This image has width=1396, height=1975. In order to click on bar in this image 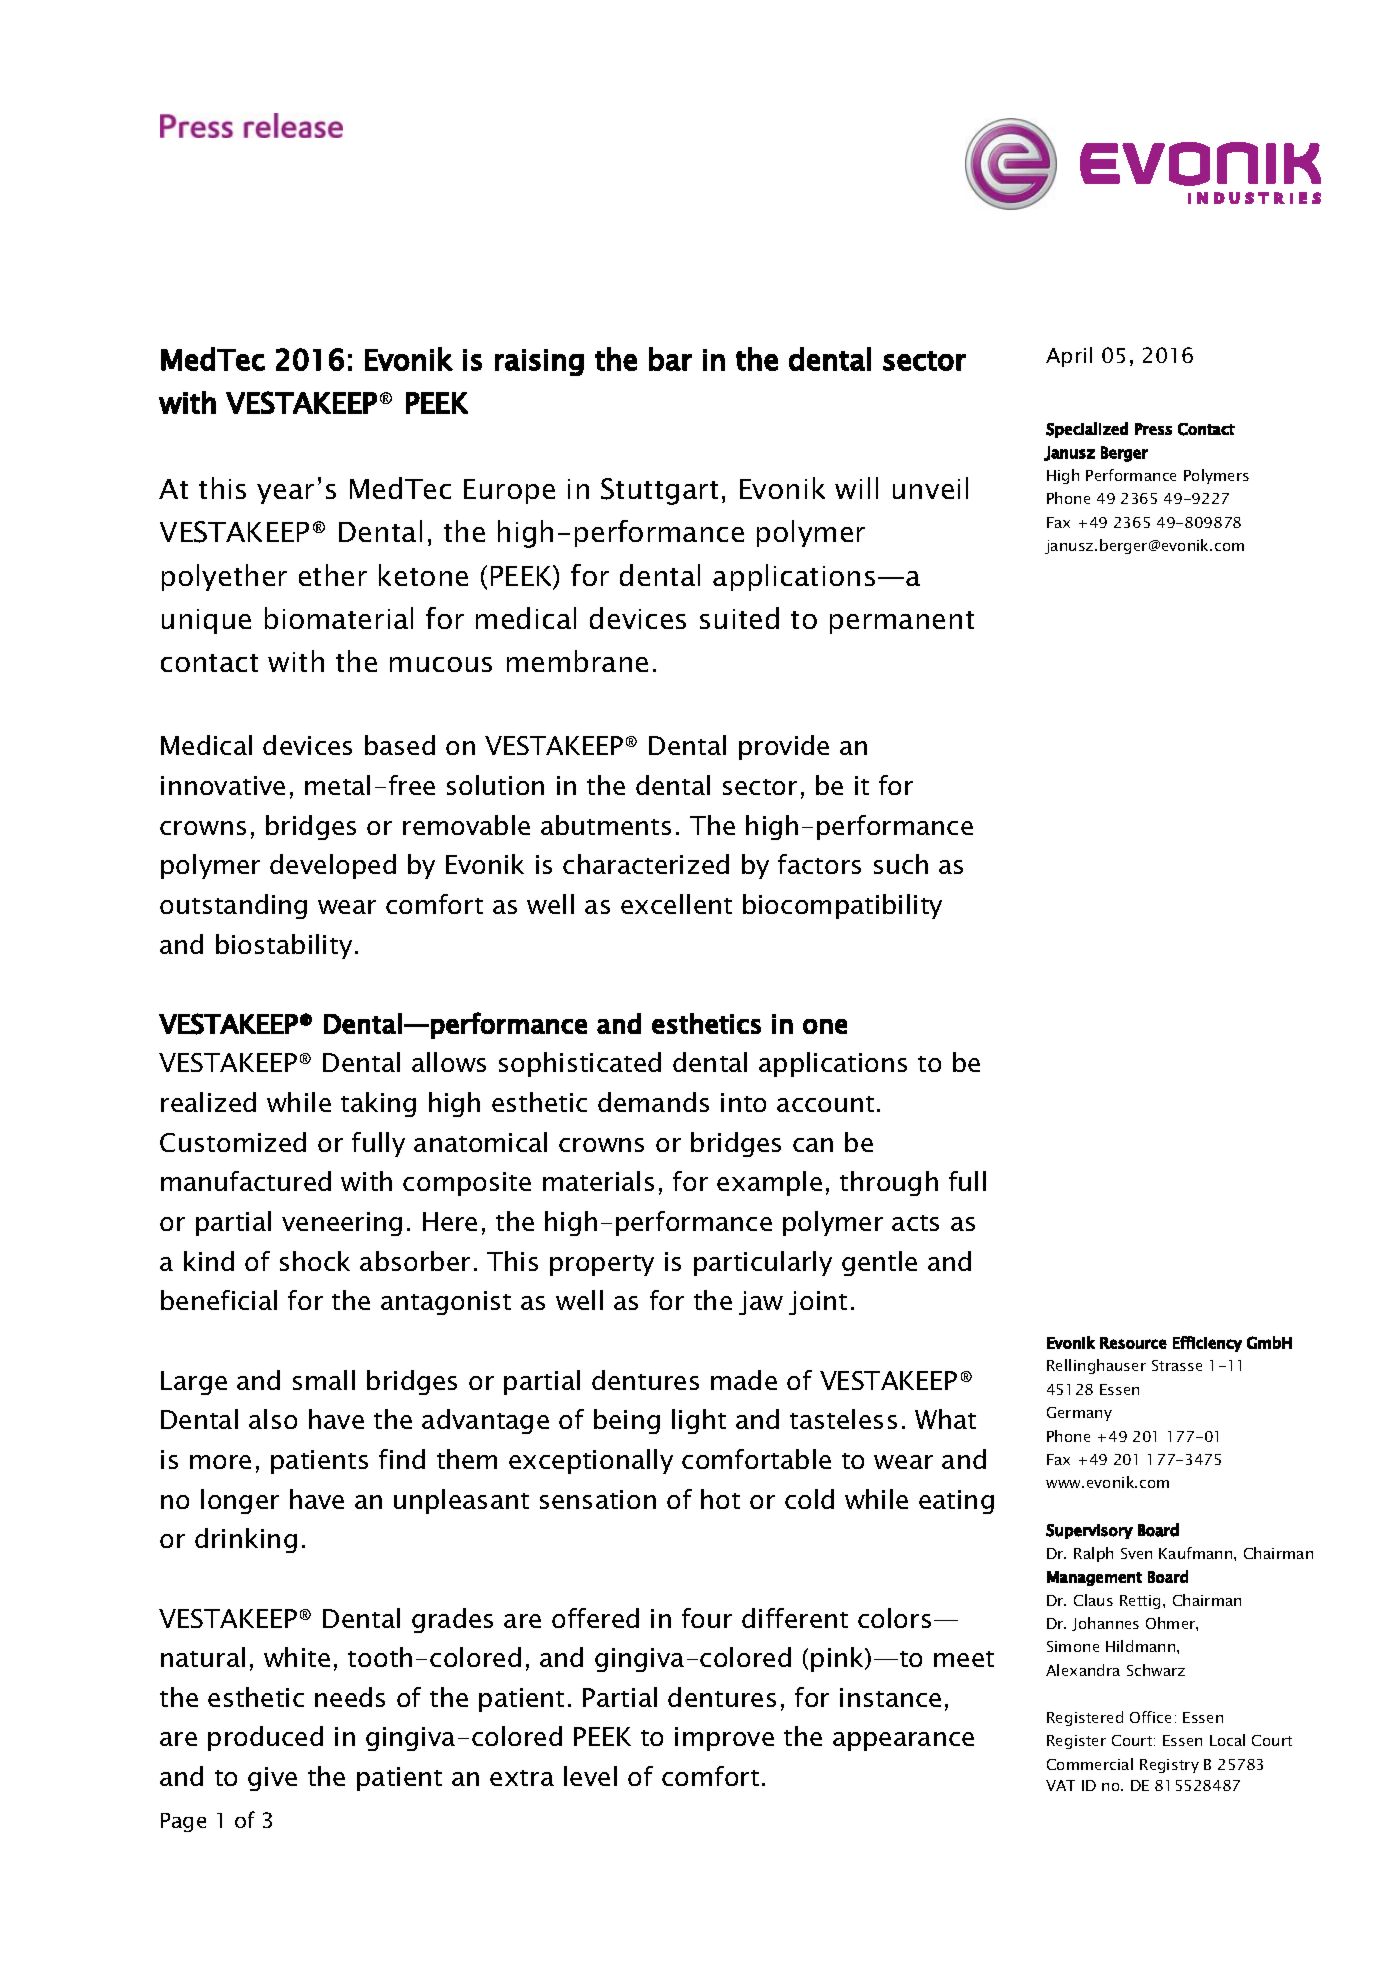, I will do `click(670, 359)`.
